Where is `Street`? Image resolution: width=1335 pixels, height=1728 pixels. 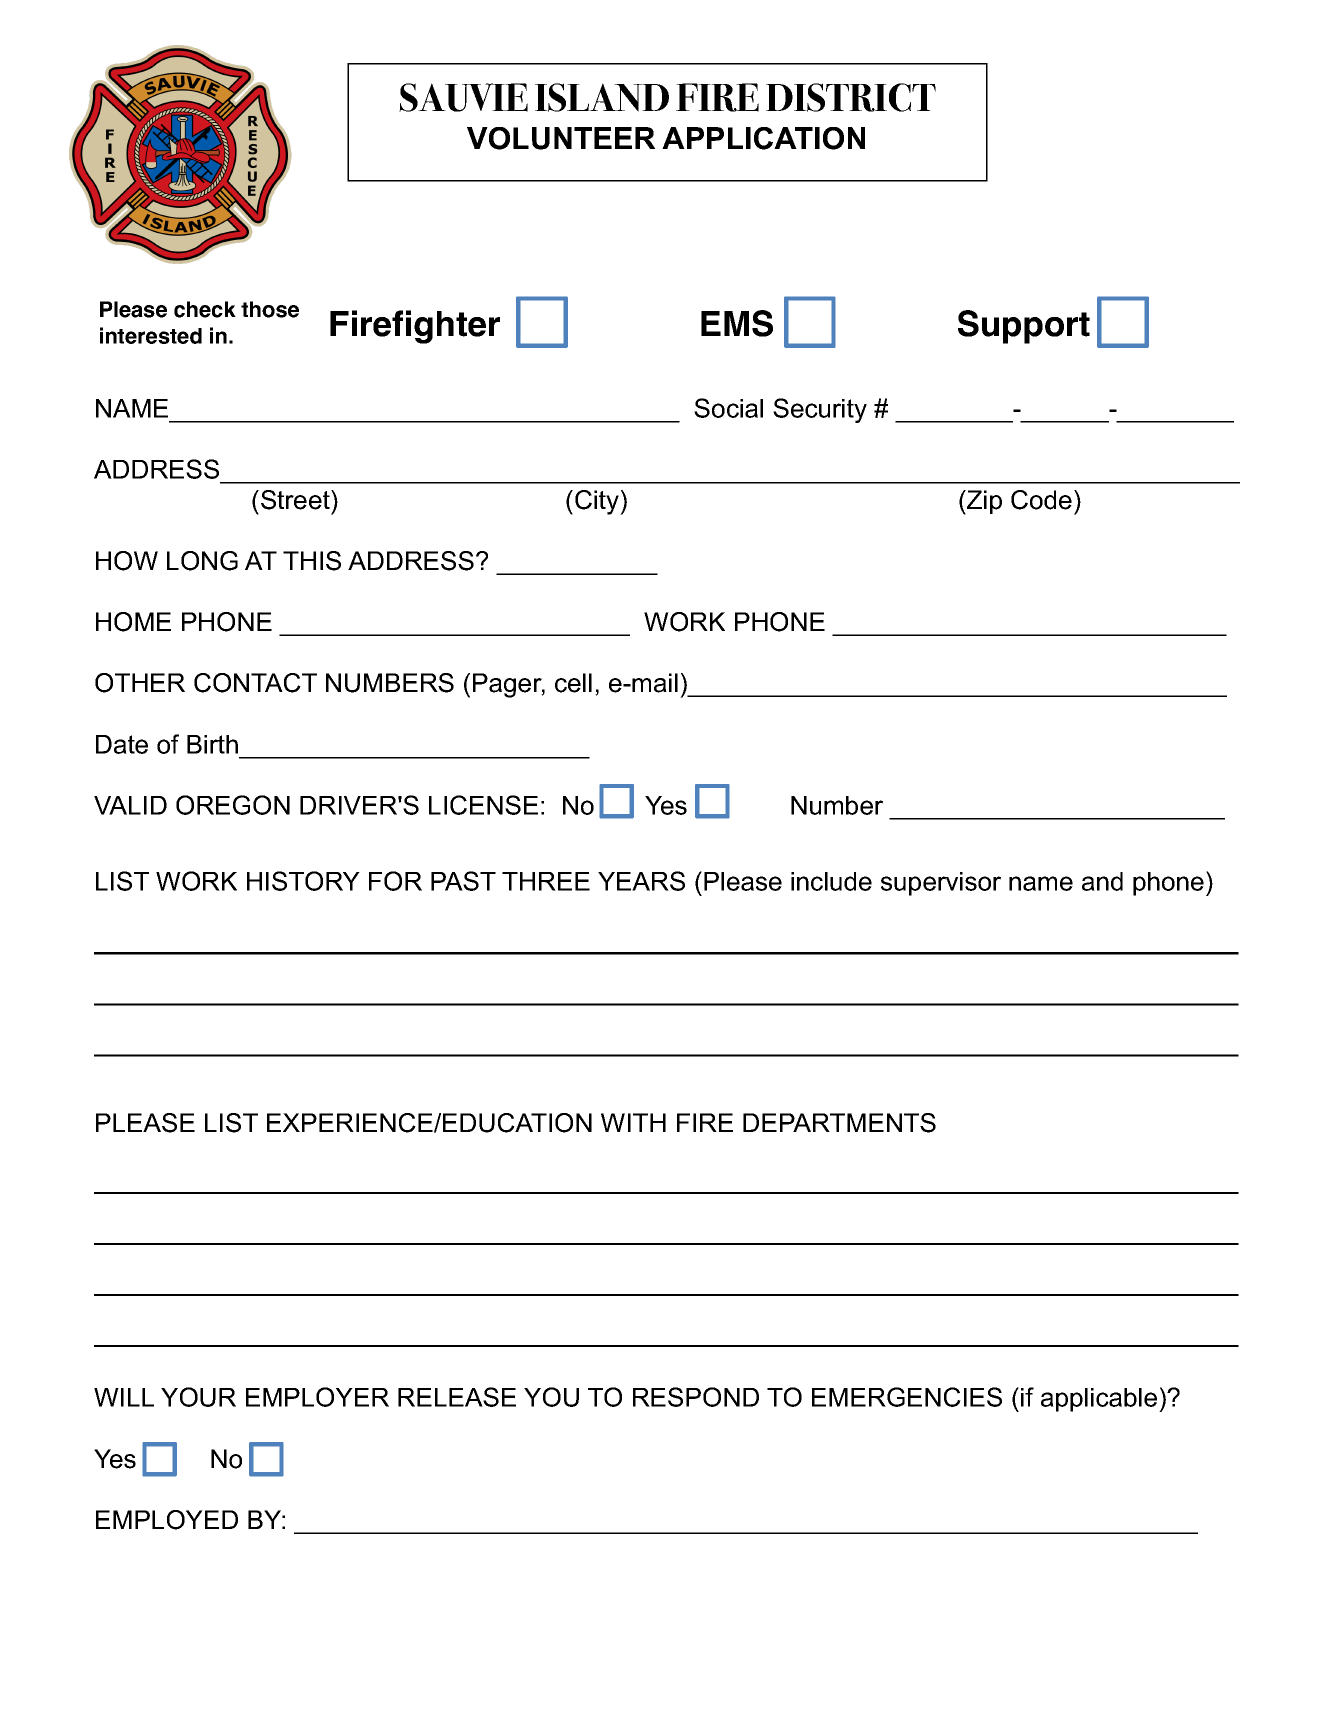 Street is located at coordinates (296, 500).
